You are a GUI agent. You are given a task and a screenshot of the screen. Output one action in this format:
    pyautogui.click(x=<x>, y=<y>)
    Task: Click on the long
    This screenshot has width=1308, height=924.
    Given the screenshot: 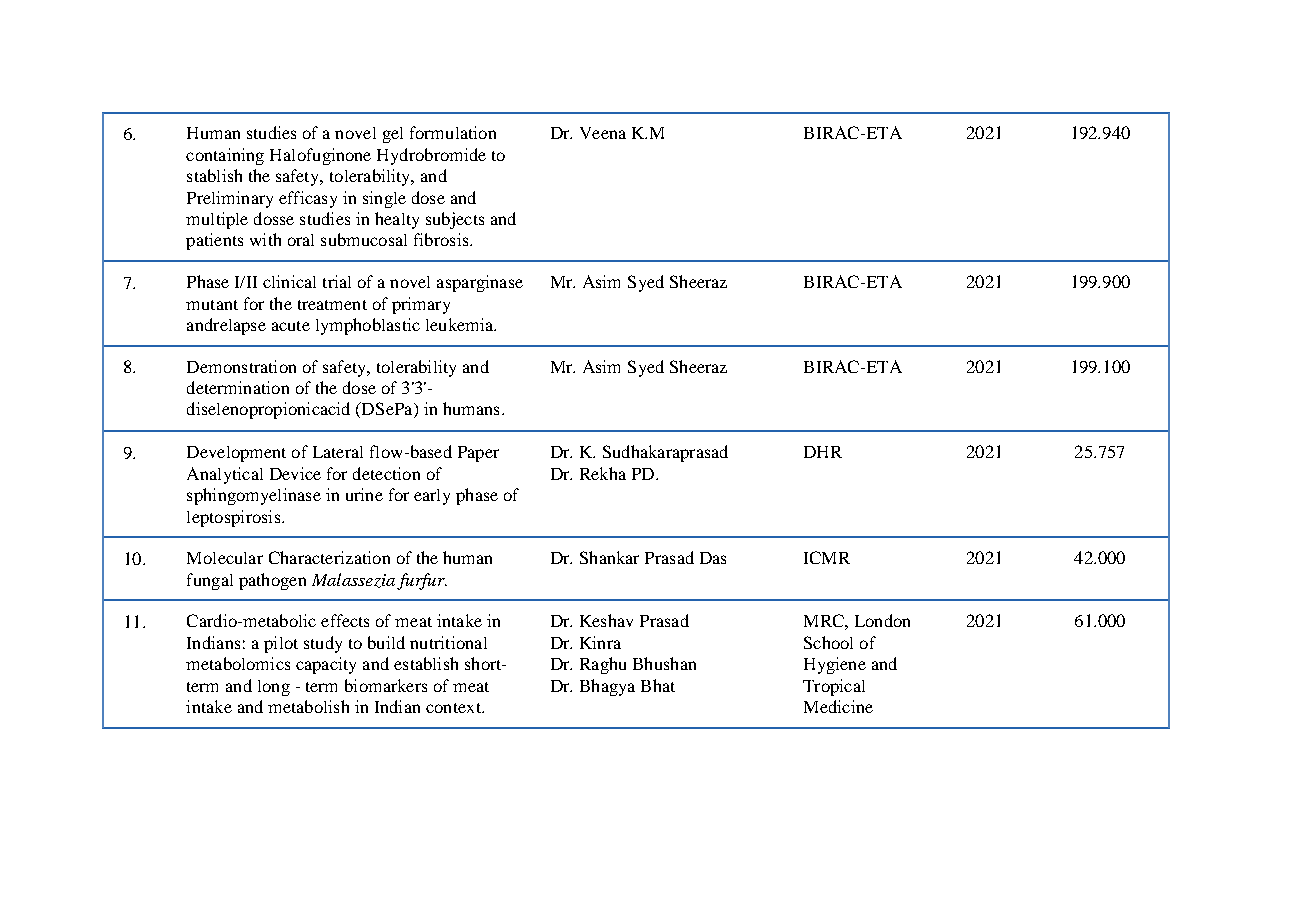 What is the action you would take?
    pyautogui.click(x=274, y=688)
